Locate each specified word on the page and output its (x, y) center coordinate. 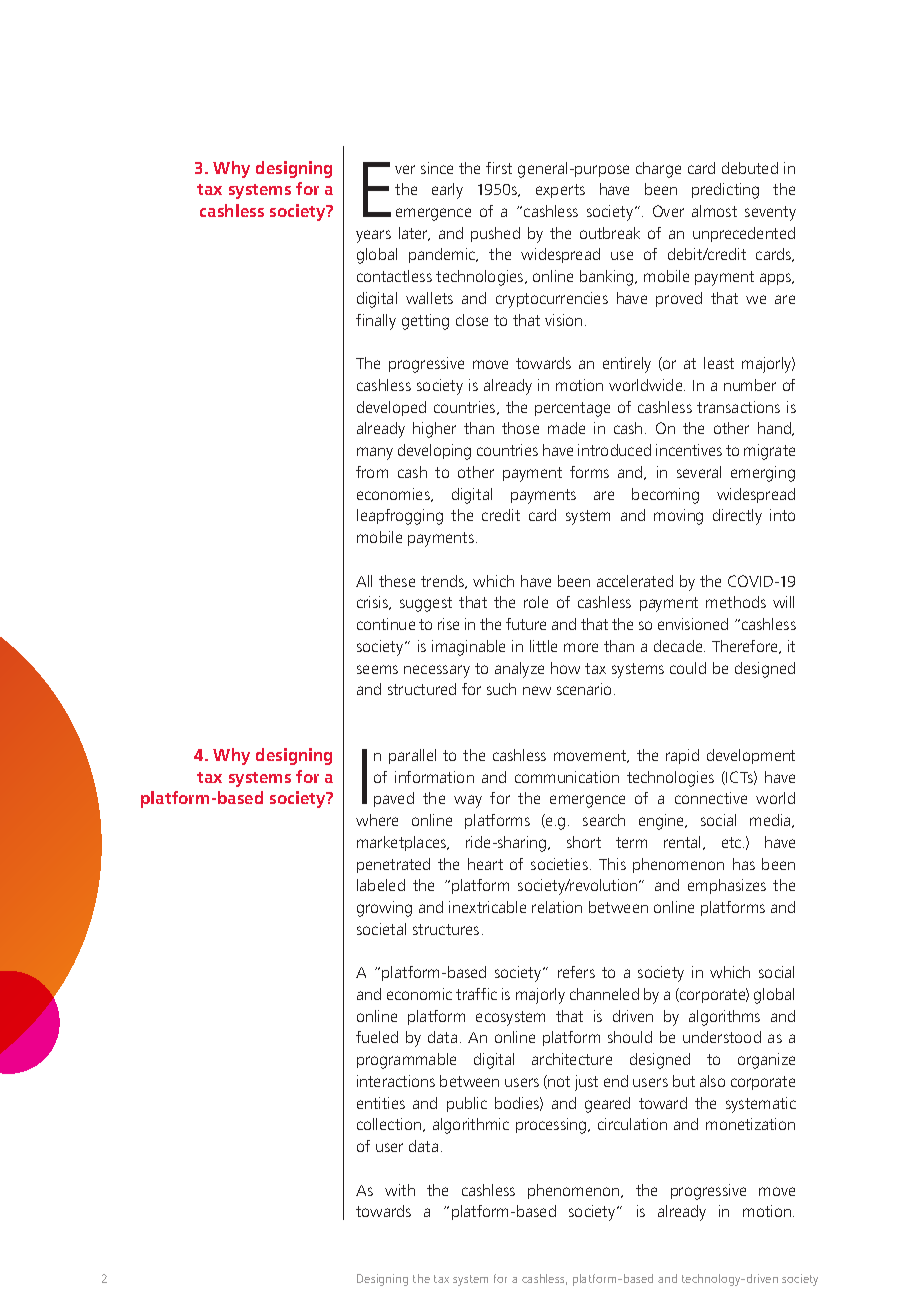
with (400, 1190)
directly (737, 517)
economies (394, 495)
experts (560, 191)
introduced (614, 450)
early (447, 191)
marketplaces (403, 843)
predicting (725, 191)
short (584, 842)
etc (733, 842)
